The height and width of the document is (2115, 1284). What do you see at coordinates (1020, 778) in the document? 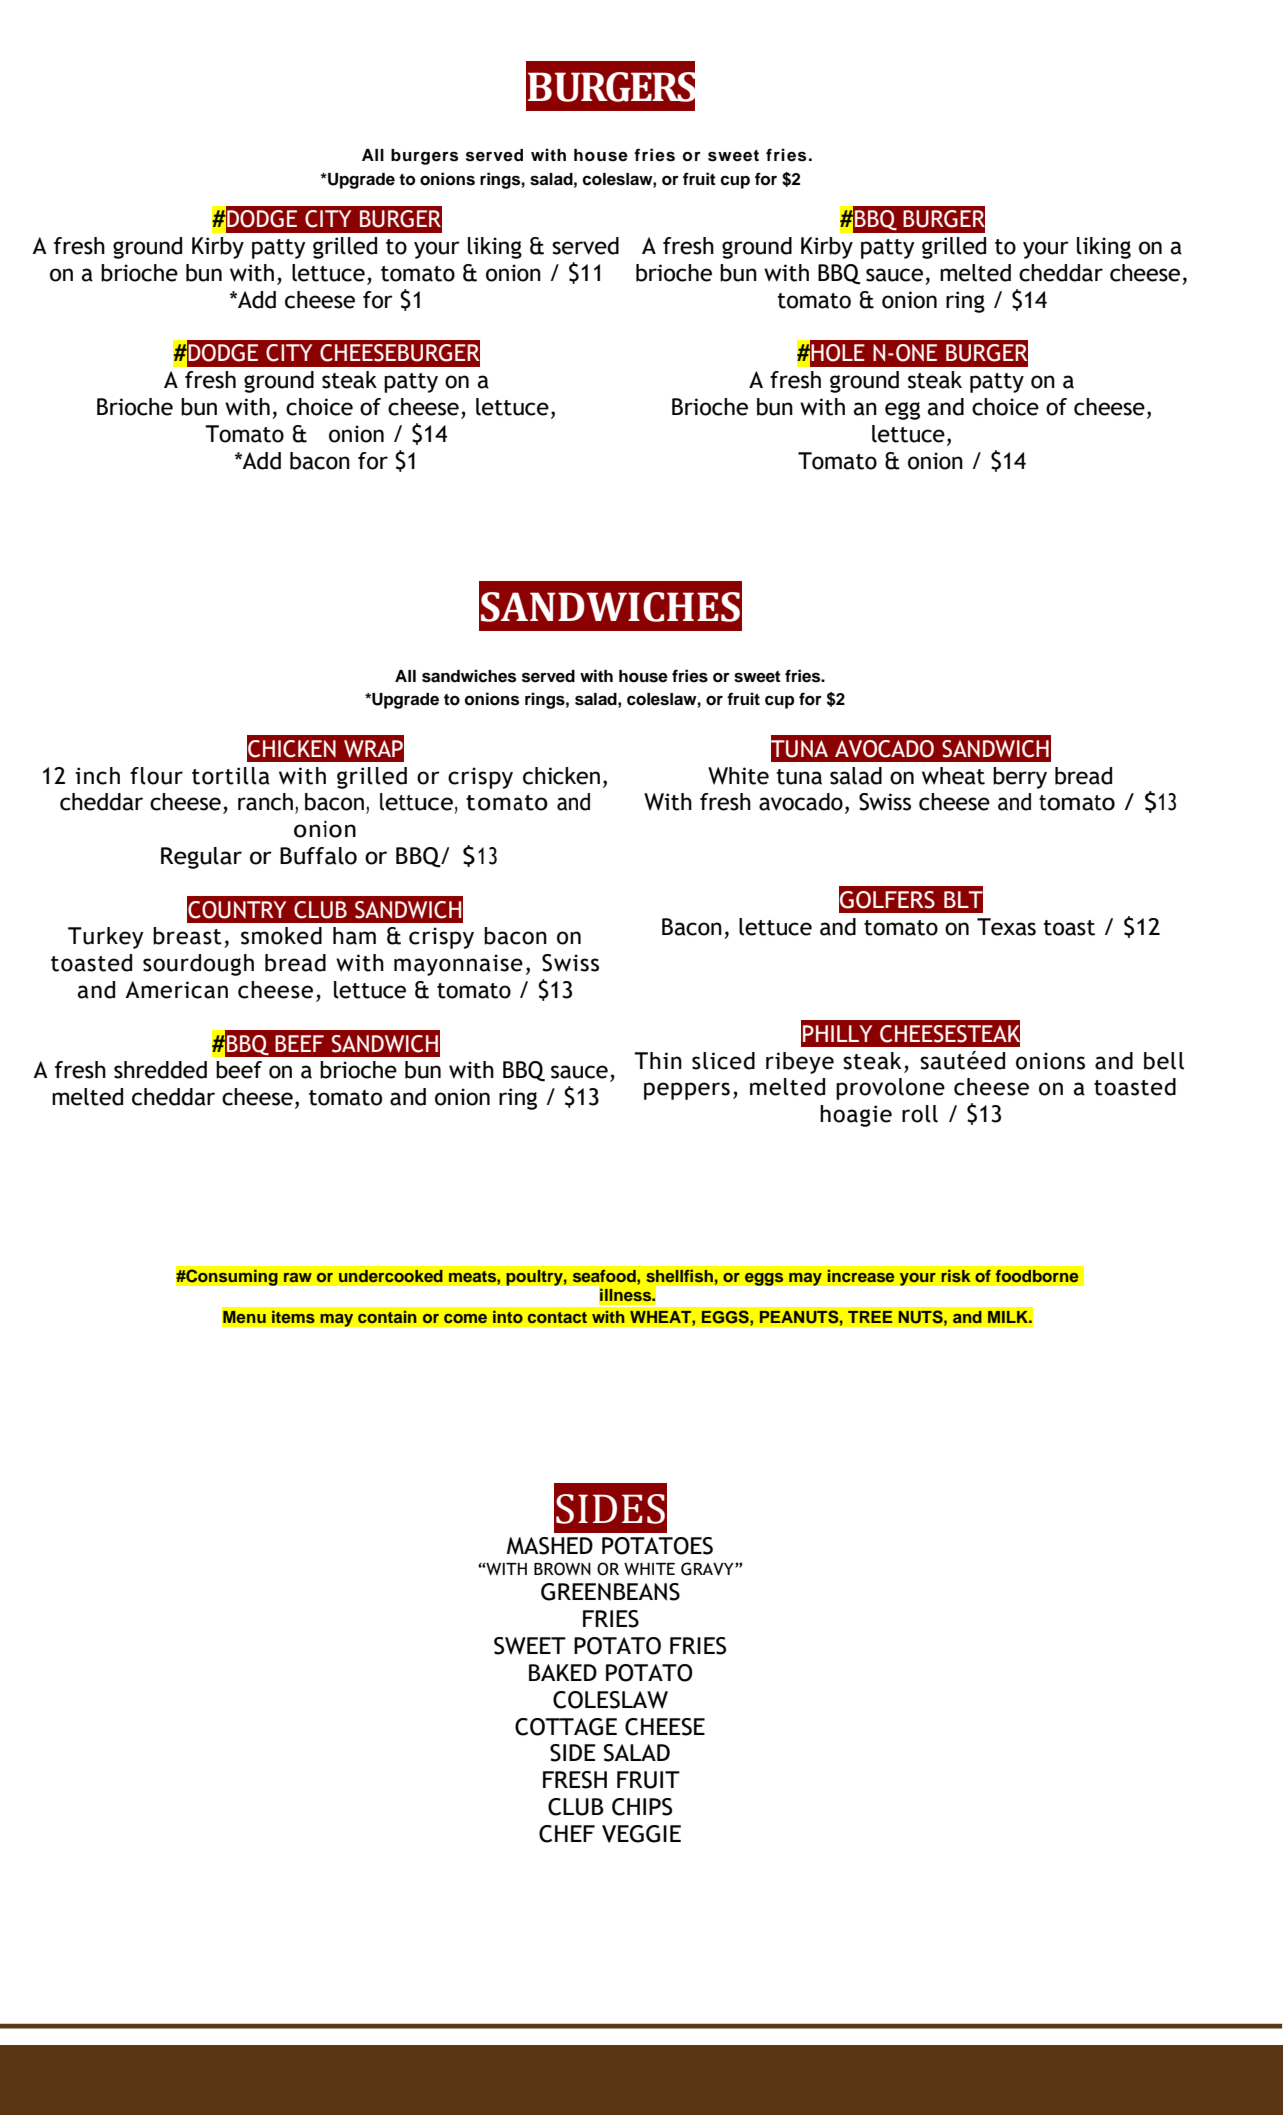
I see `berry` at bounding box center [1020, 778].
